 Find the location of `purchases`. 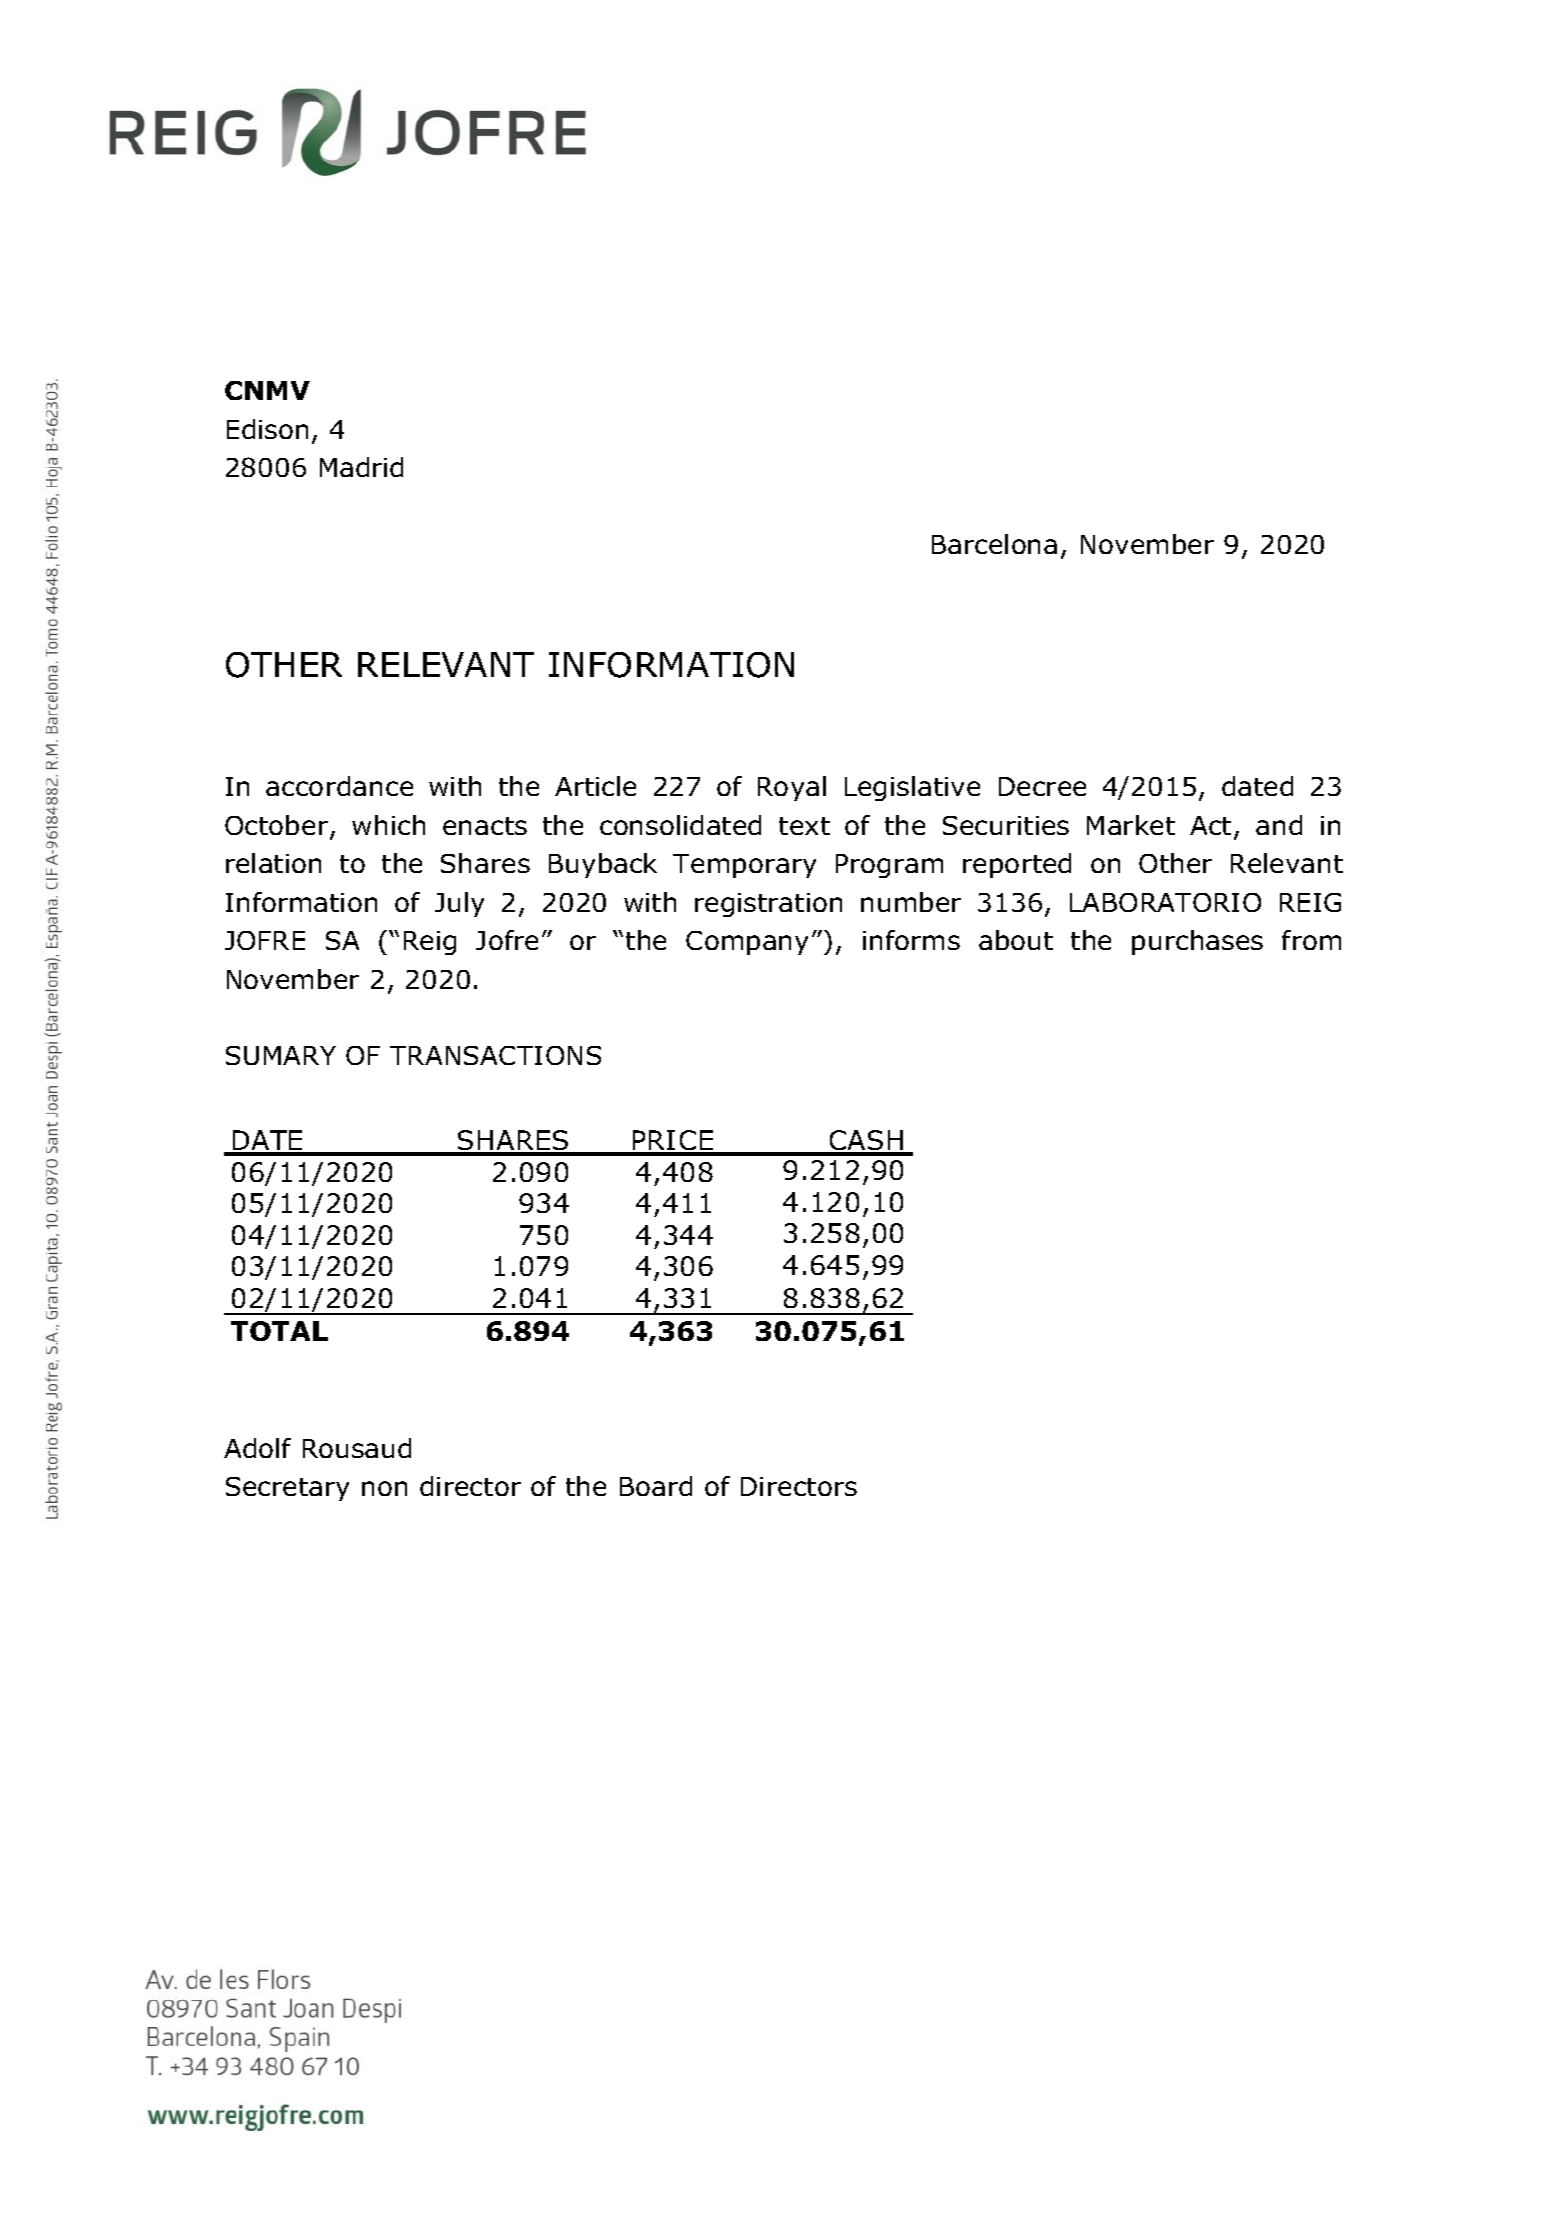

purchases is located at coordinates (1197, 942).
